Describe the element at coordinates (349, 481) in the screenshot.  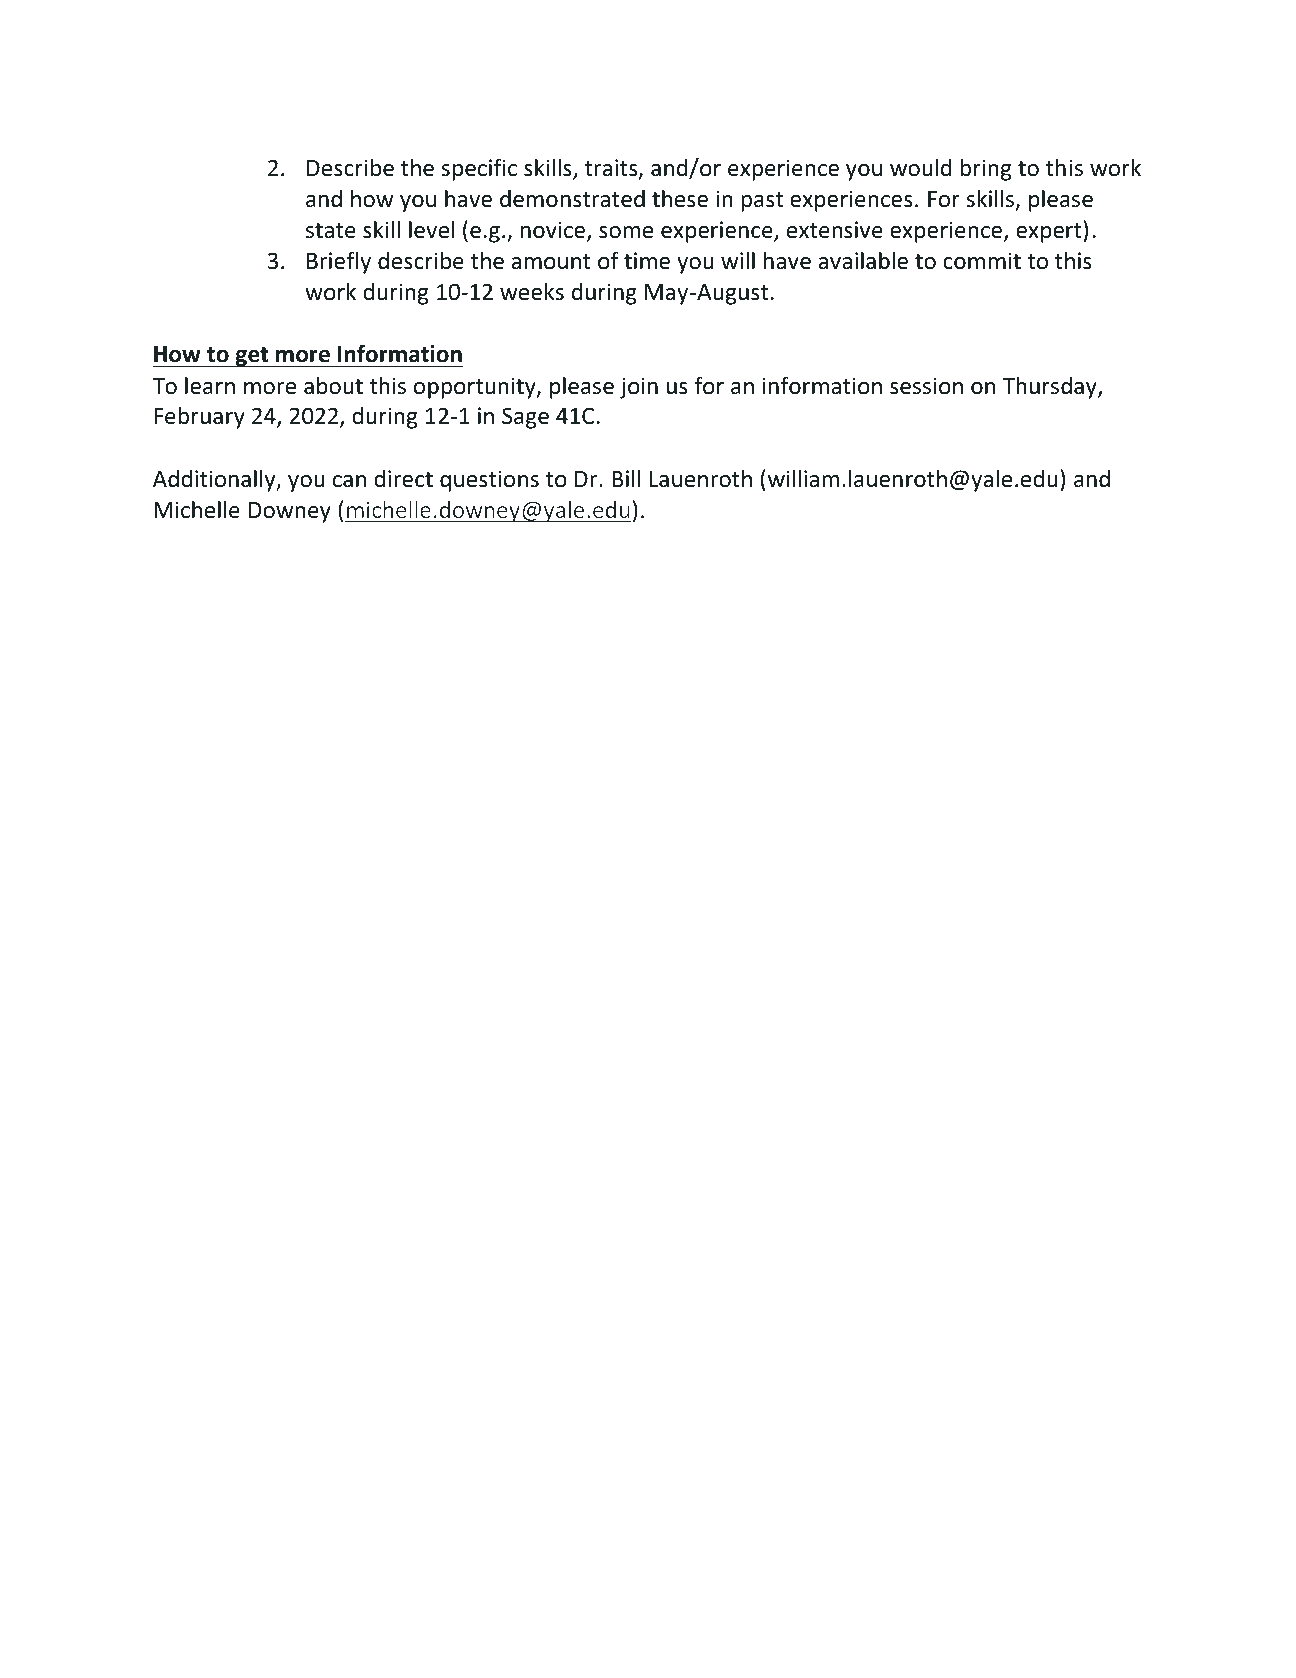
I see `can` at that location.
